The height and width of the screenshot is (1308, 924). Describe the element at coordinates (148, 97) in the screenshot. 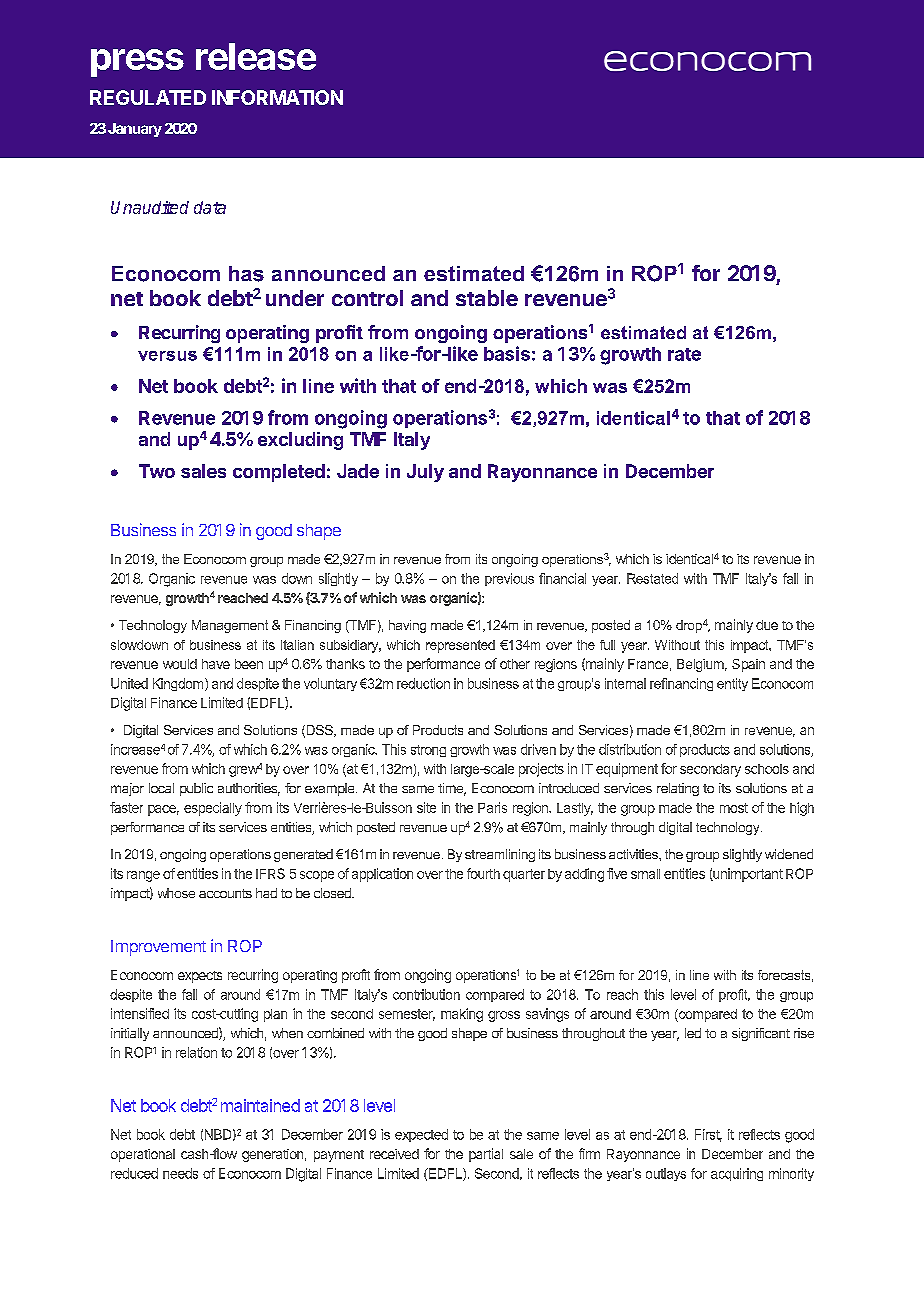

I see `REGULATED` at that location.
